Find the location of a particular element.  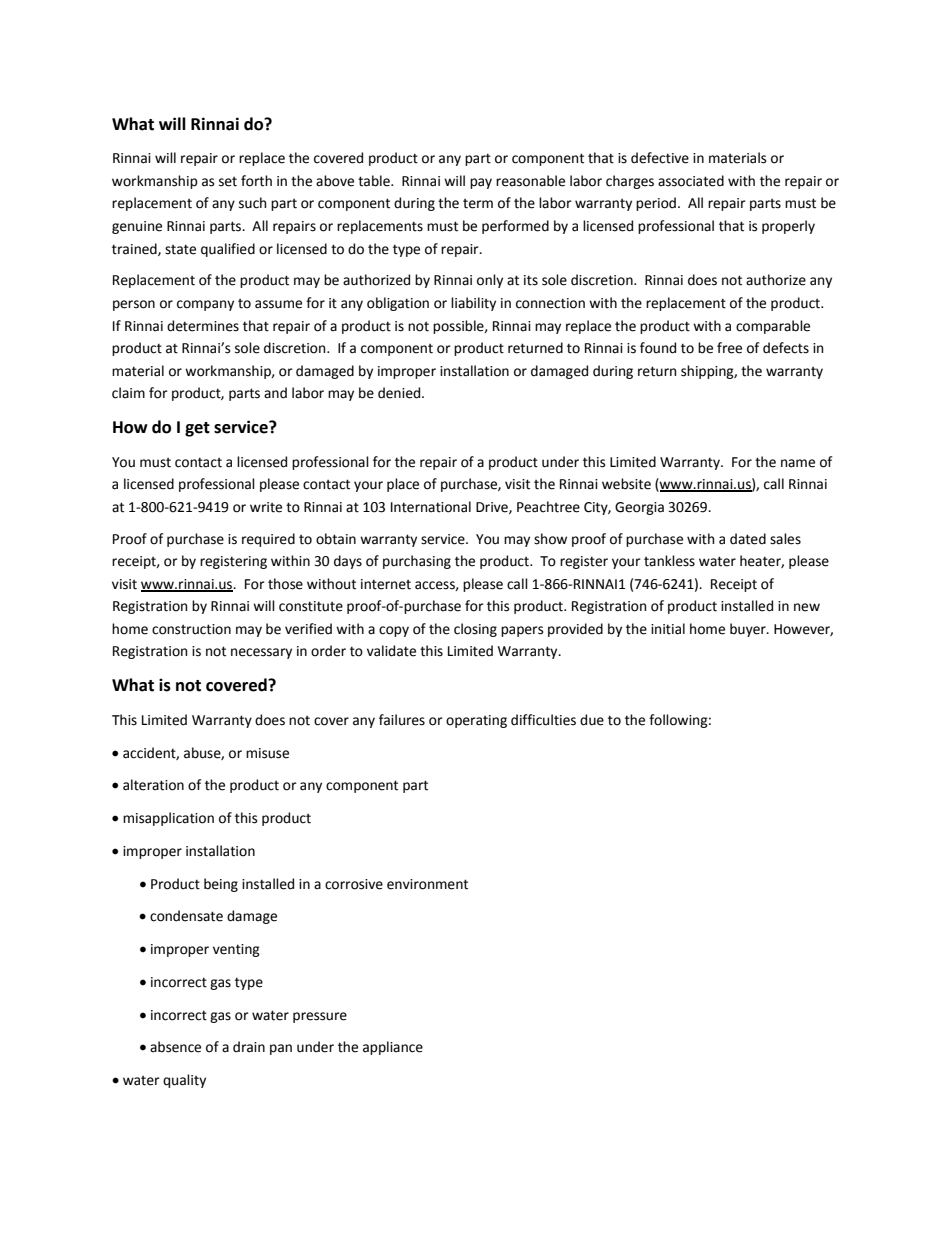

associated is located at coordinates (691, 181).
